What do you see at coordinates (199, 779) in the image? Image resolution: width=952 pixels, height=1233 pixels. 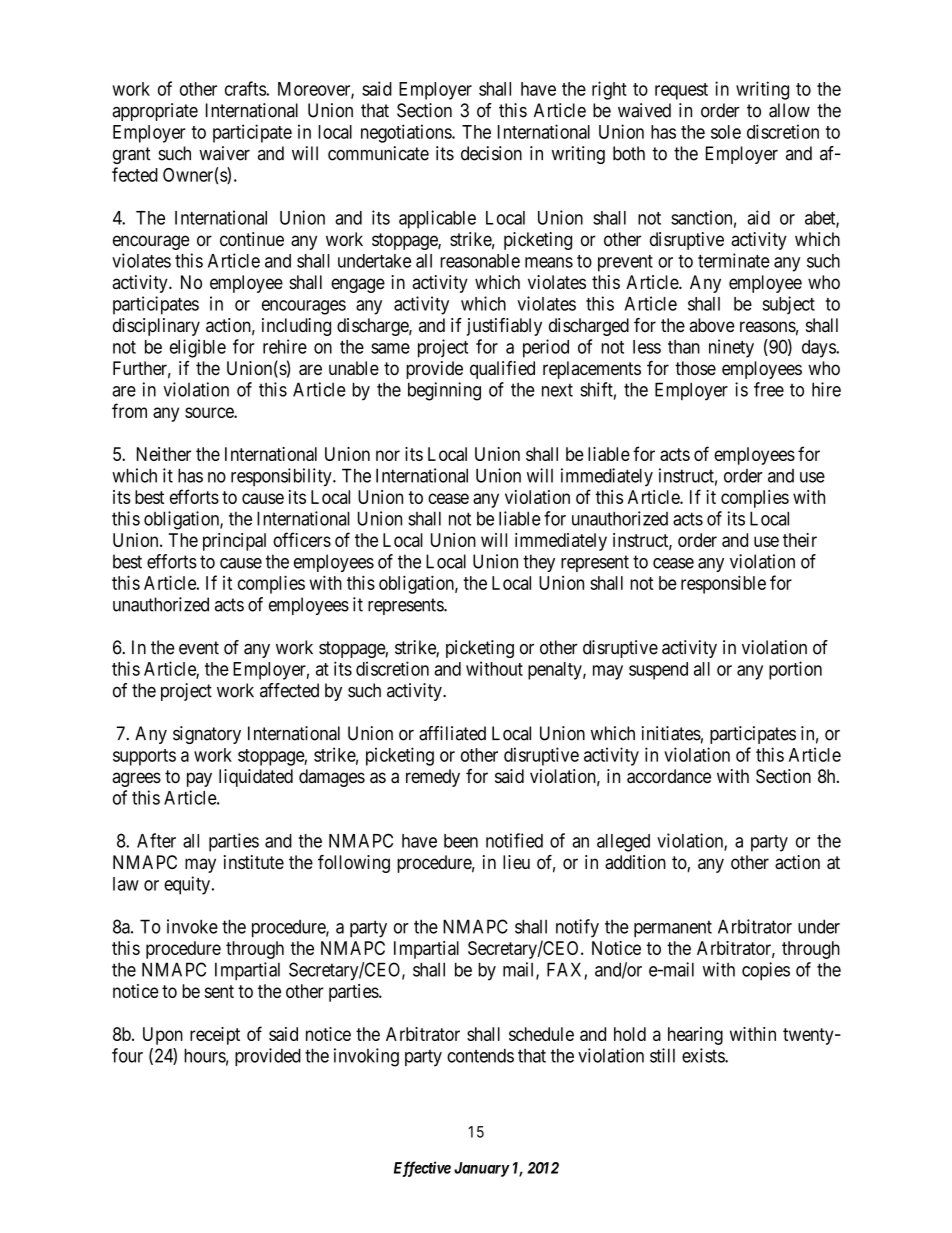 I see `pay` at bounding box center [199, 779].
